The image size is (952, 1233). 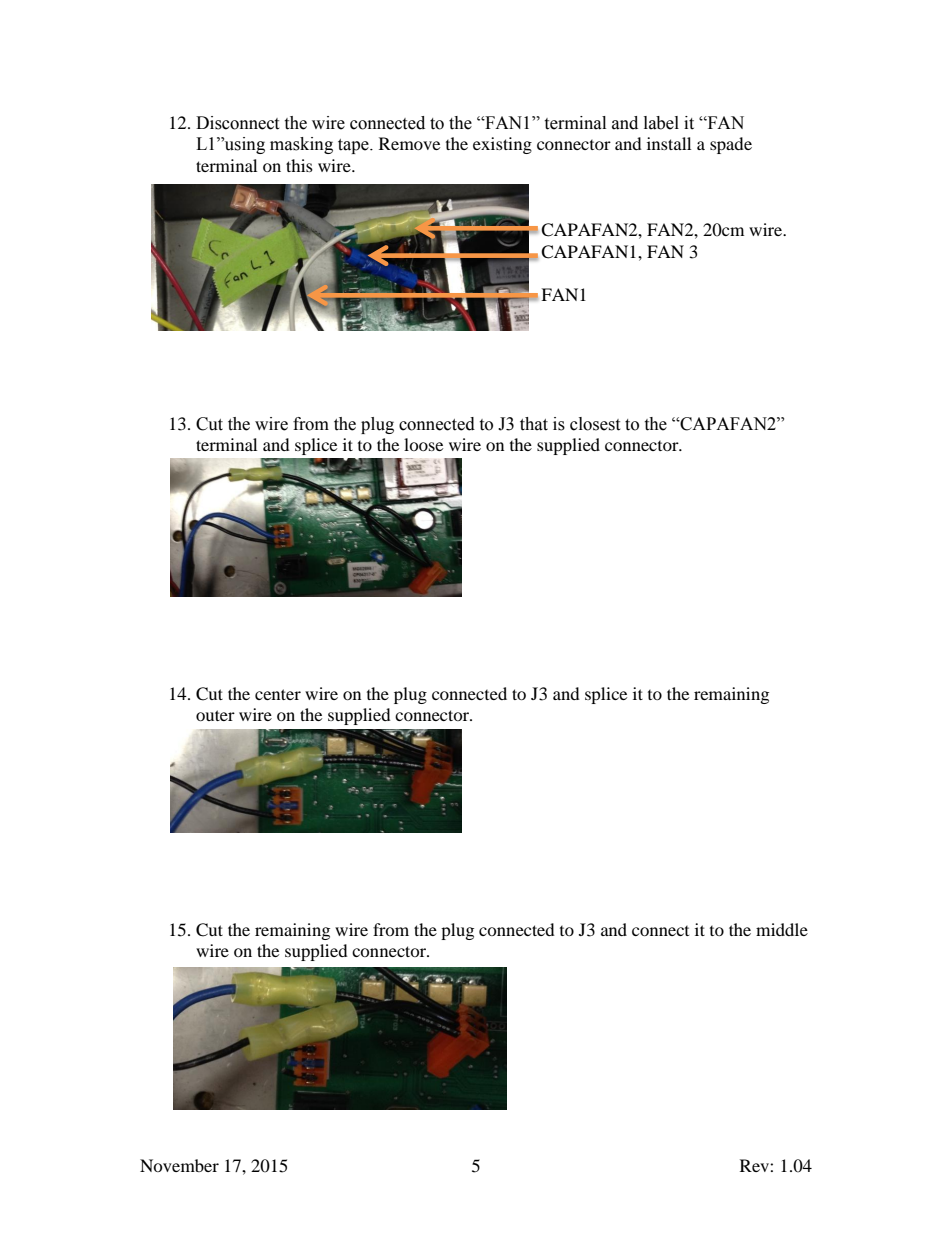 What do you see at coordinates (278, 694) in the screenshot?
I see `center` at bounding box center [278, 694].
